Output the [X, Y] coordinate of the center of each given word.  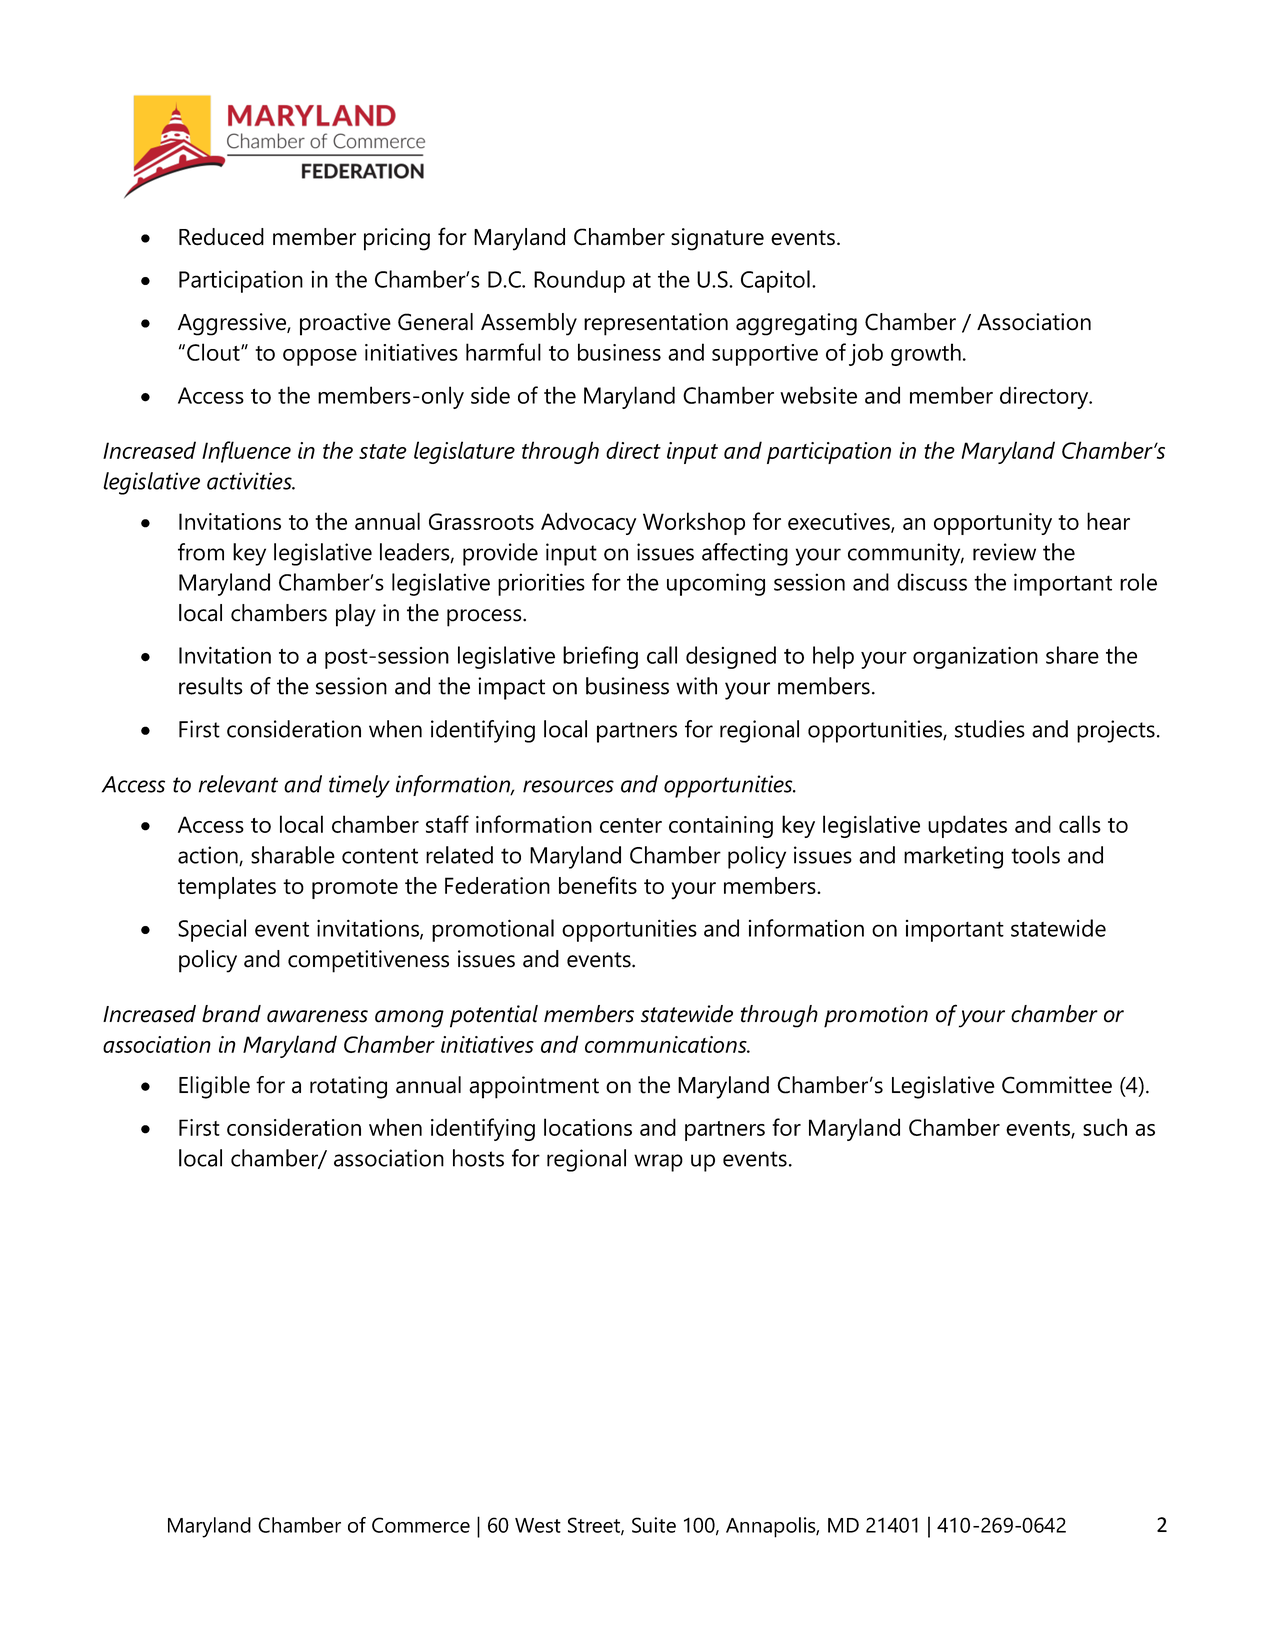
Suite [654, 1525]
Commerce [421, 1525]
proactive [345, 324]
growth [926, 354]
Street [595, 1526]
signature [717, 239]
